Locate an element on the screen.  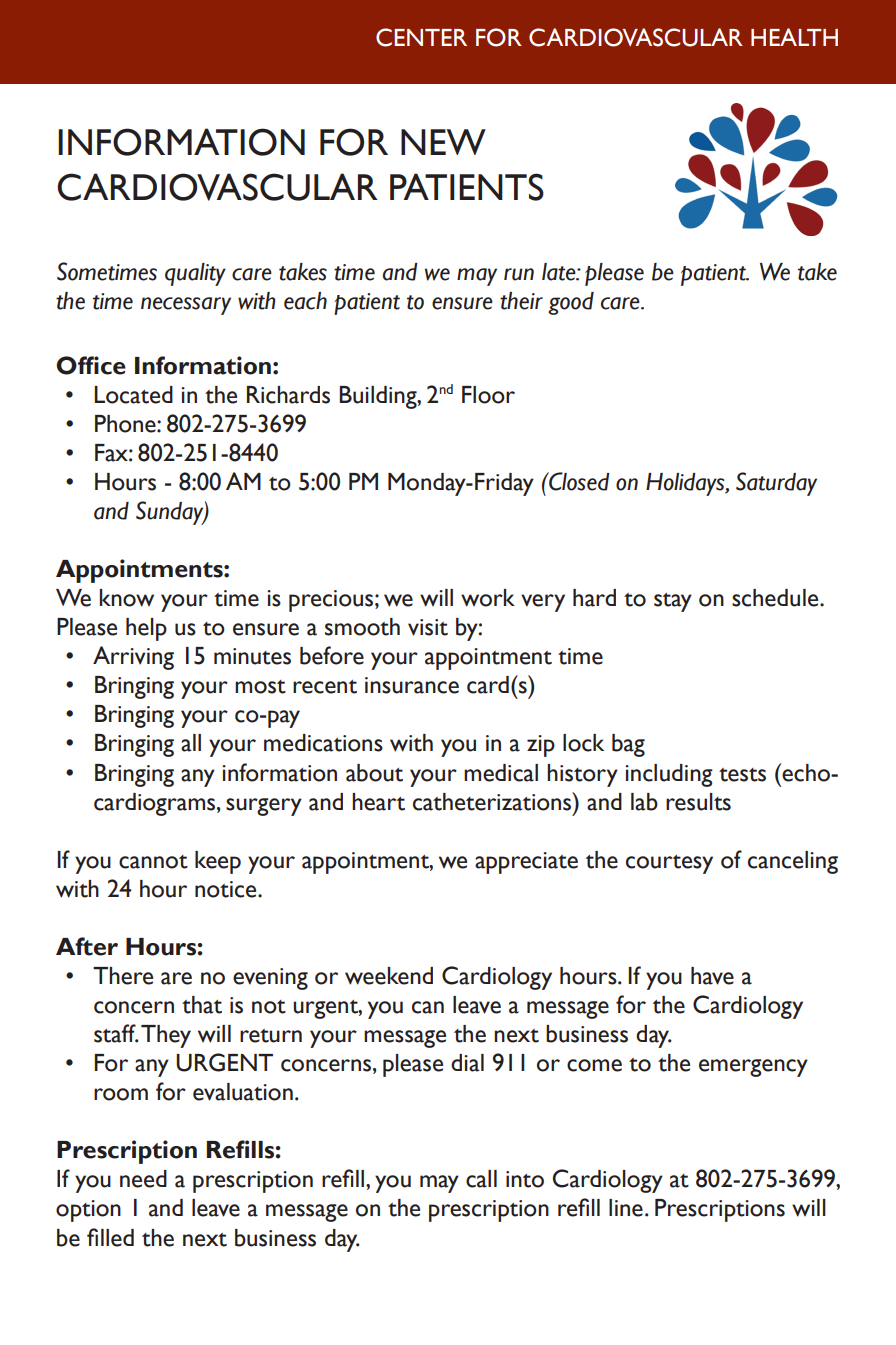
necessary is located at coordinates (186, 306).
